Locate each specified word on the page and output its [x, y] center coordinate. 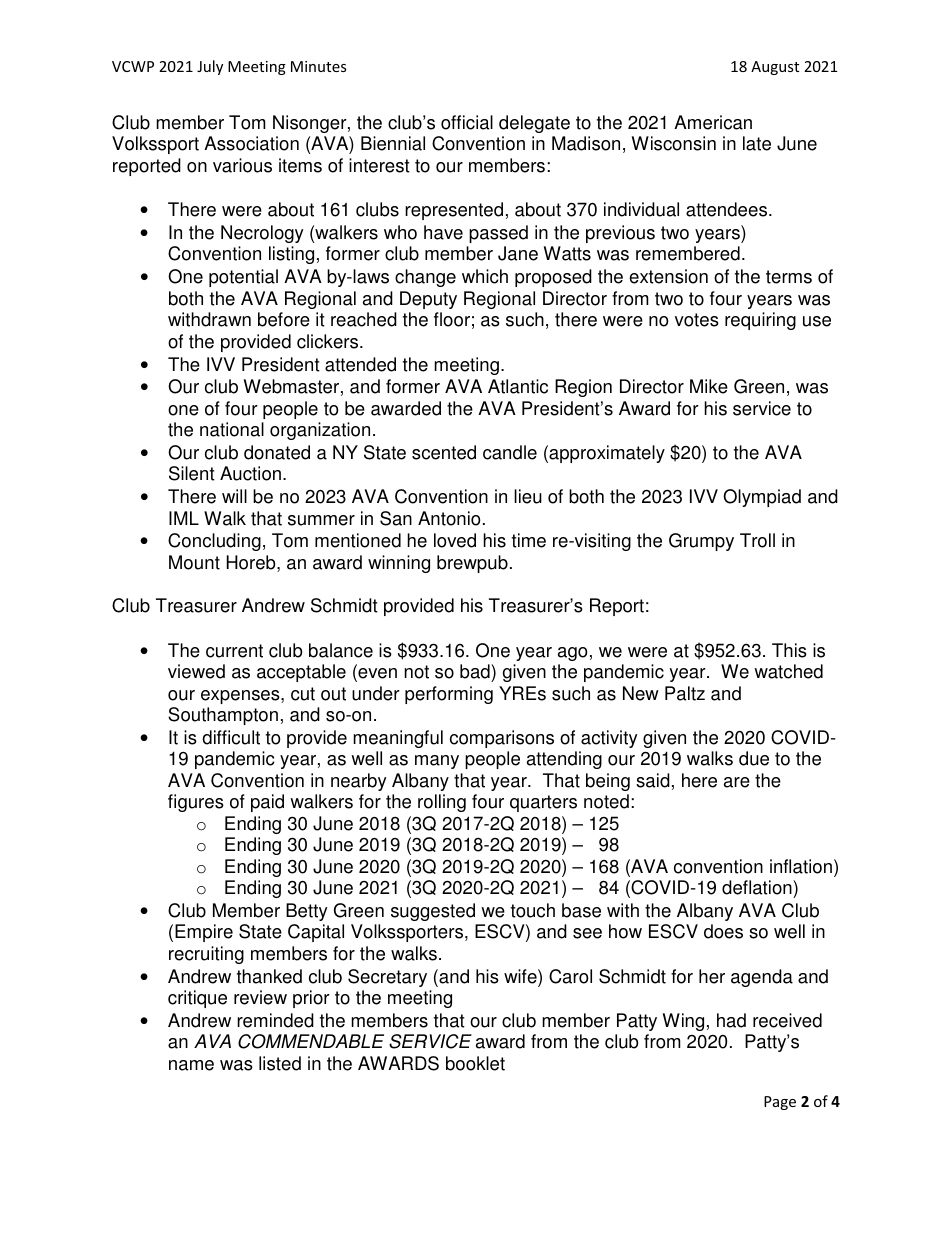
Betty [307, 912]
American [713, 122]
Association [251, 143]
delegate [534, 124]
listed [280, 1063]
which [485, 276]
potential [243, 278]
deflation [758, 889]
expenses [241, 697]
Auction [252, 473]
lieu [528, 496]
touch [533, 910]
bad [476, 671]
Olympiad [762, 498]
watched [788, 671]
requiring [760, 321]
